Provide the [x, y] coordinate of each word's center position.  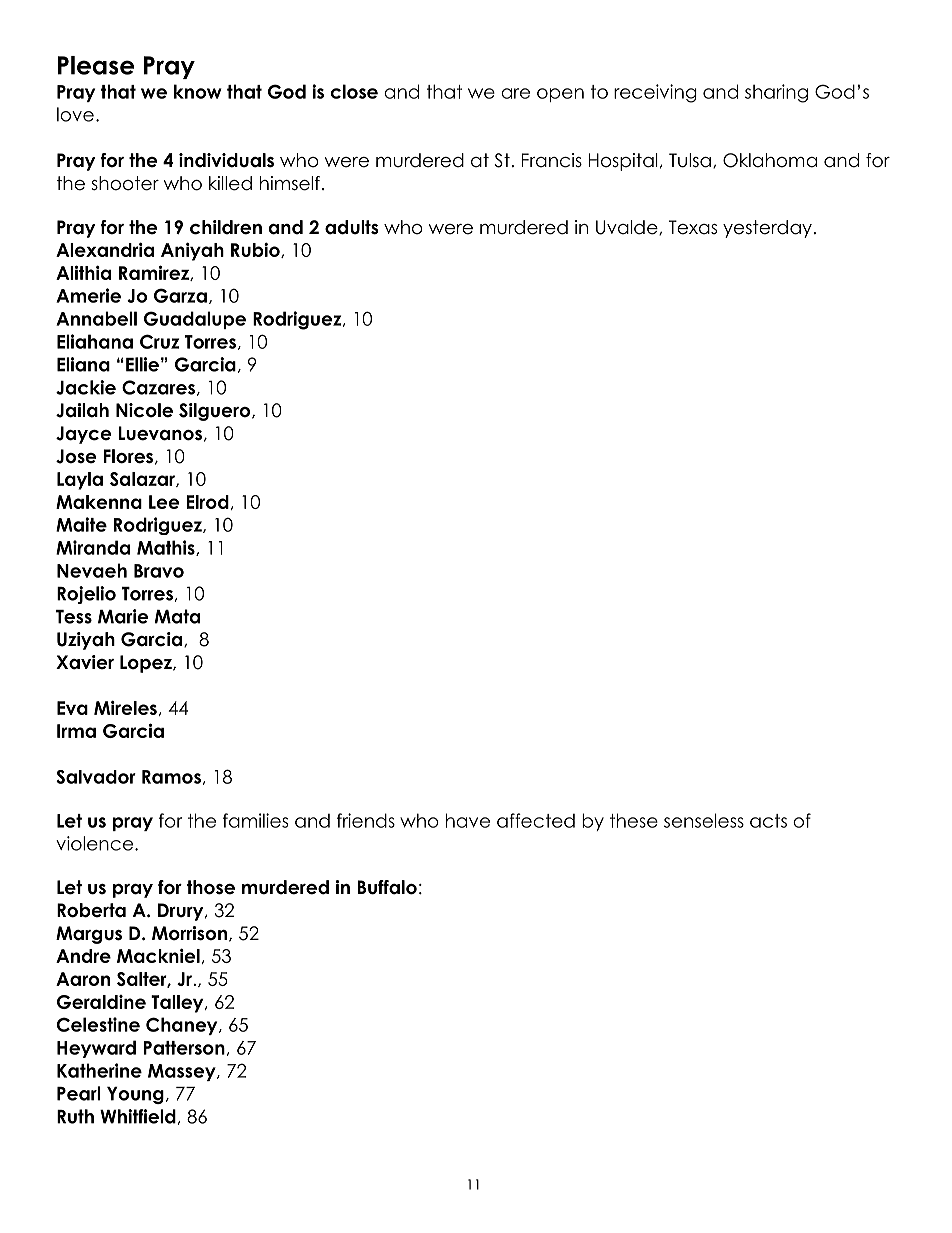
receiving [655, 93]
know [198, 91]
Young [135, 1095]
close [354, 91]
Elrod [207, 502]
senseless [704, 820]
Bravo [159, 571]
